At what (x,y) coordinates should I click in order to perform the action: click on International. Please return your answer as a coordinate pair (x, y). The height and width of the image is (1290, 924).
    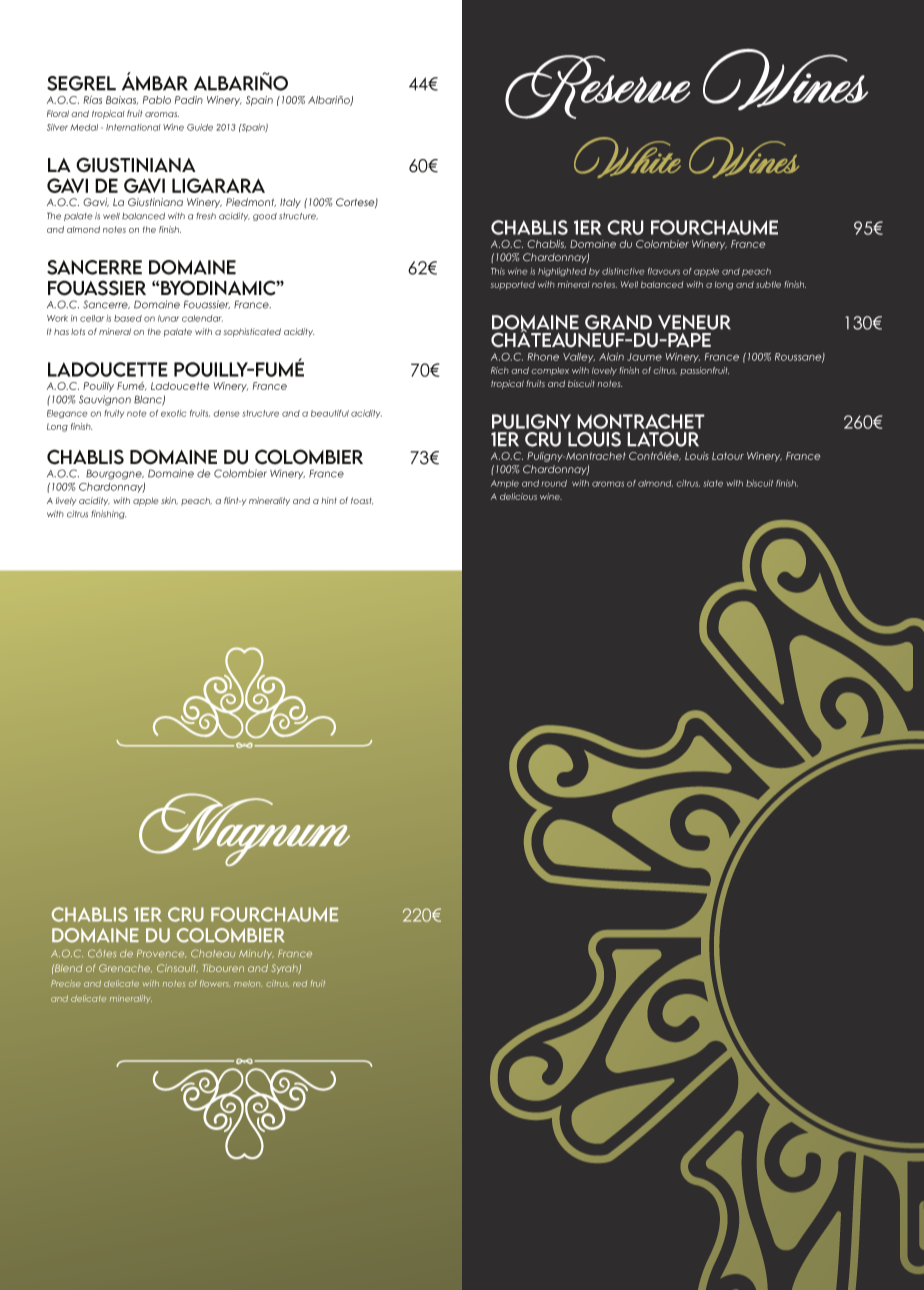
    Looking at the image, I should click on (133, 127).
